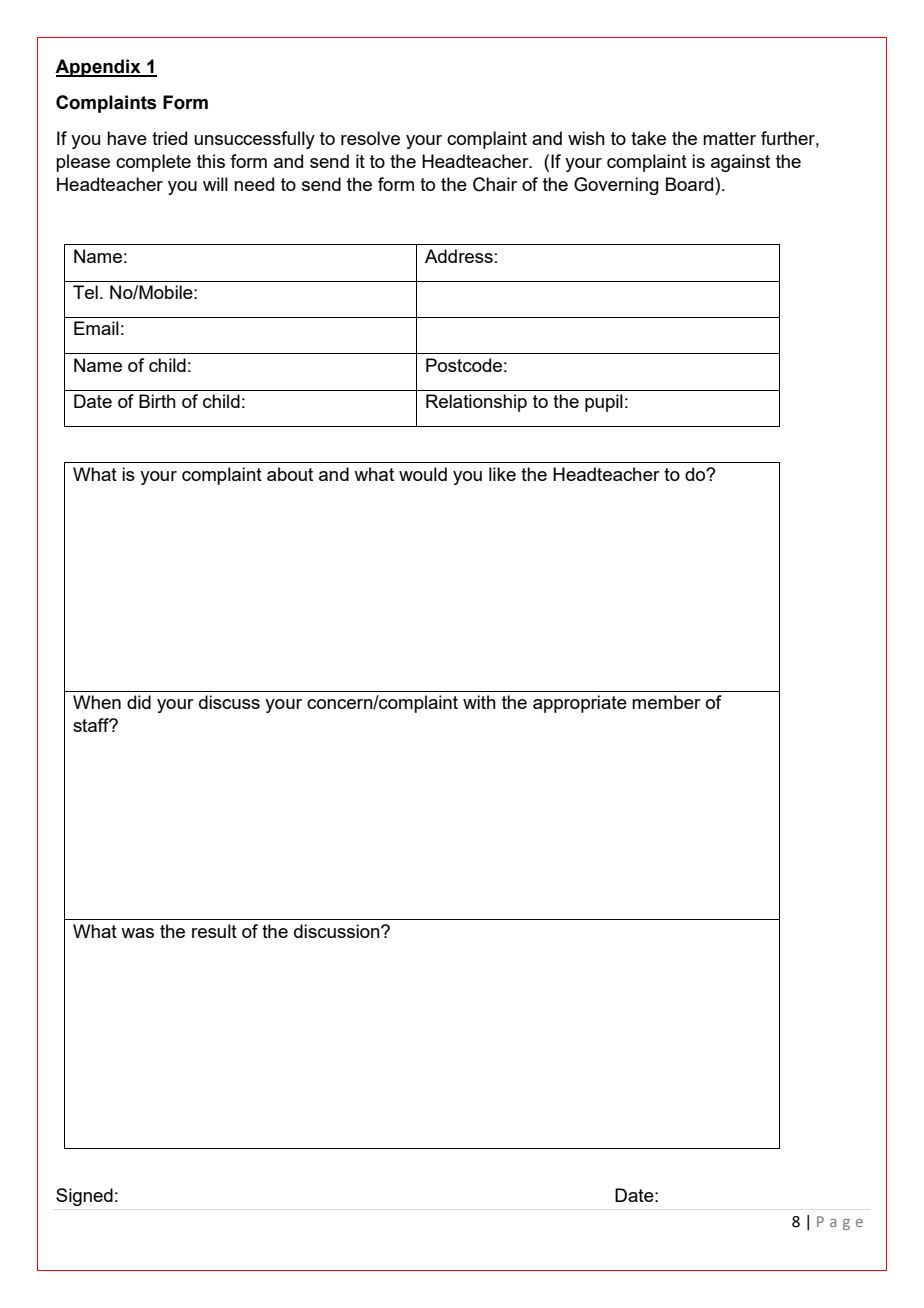 The height and width of the screenshot is (1308, 924). I want to click on resolve, so click(370, 138).
